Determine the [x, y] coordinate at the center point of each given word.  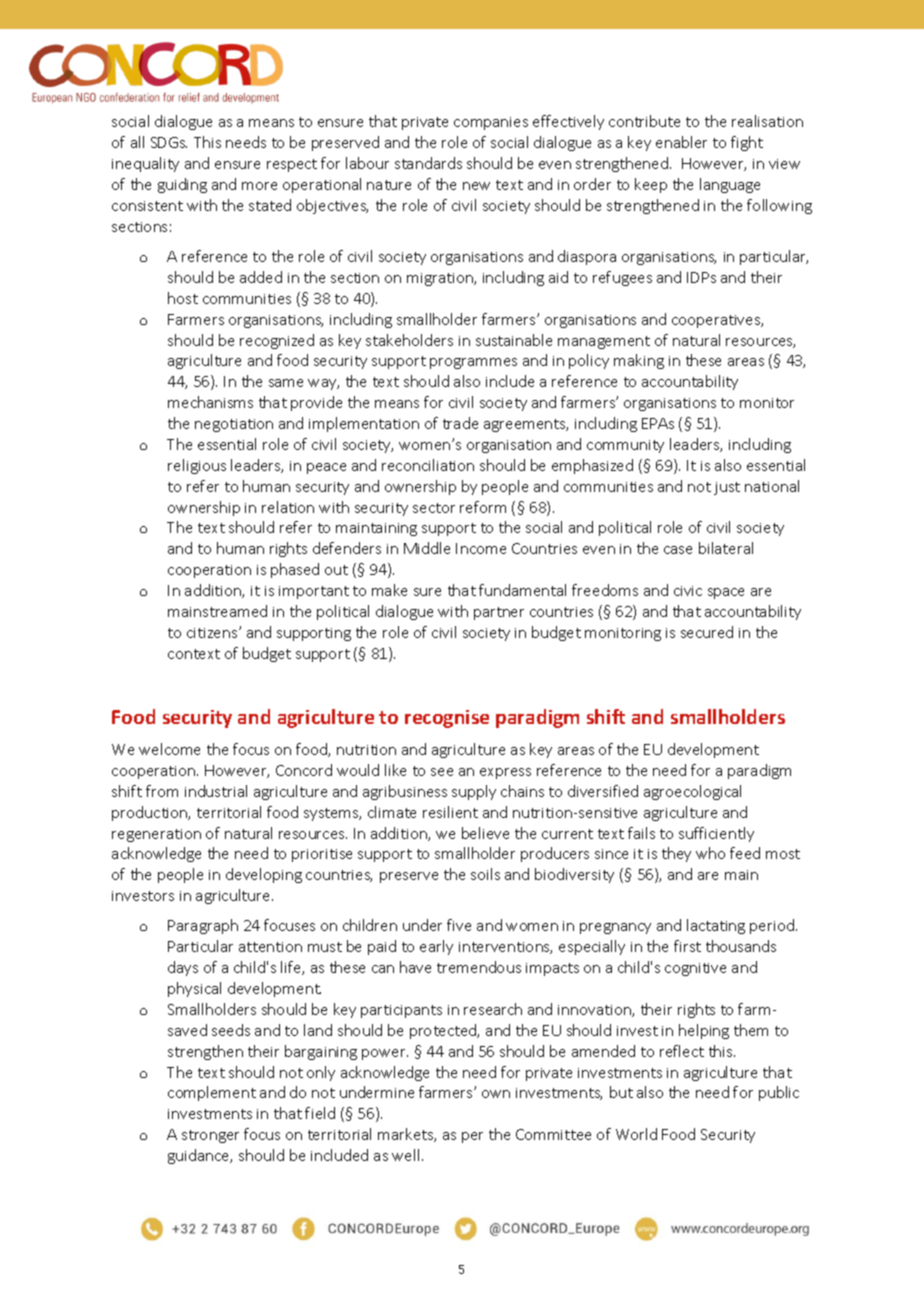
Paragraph [203, 926]
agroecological [692, 792]
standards [428, 163]
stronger [210, 1136]
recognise [447, 719]
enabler [681, 142]
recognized [277, 341]
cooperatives [717, 321]
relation [288, 507]
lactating [716, 926]
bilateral [726, 548]
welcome [169, 749]
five [459, 925]
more [259, 186]
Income [481, 548]
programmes [473, 363]
